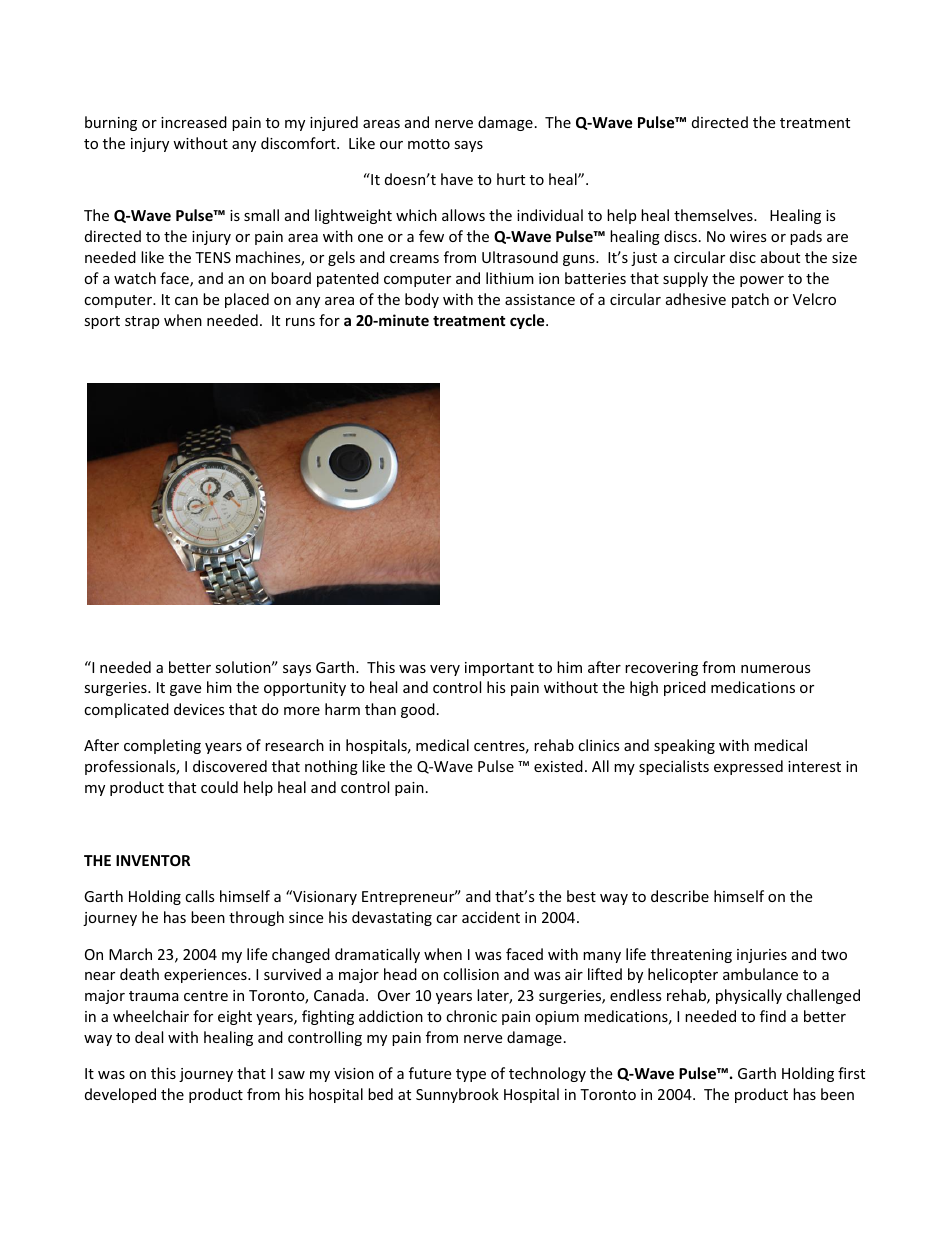  What do you see at coordinates (194, 122) in the screenshot?
I see `increased` at bounding box center [194, 122].
